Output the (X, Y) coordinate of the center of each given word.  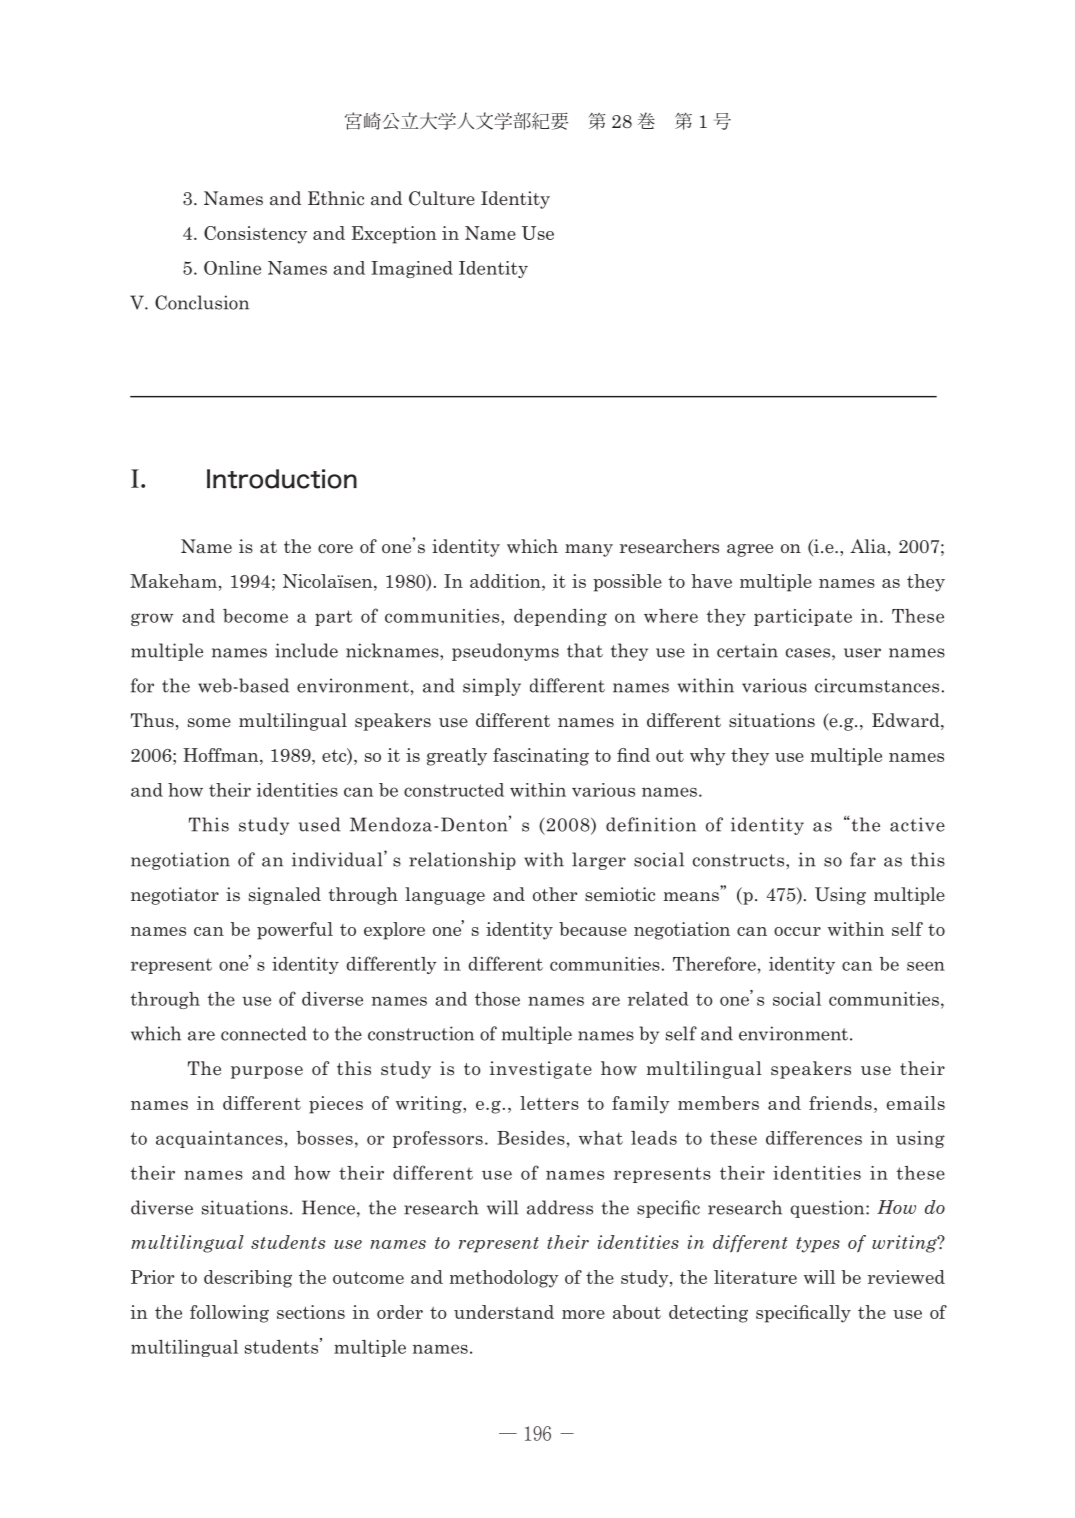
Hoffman (222, 755)
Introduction (282, 479)
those (497, 999)
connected (264, 1033)
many (589, 550)
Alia (869, 547)
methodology (504, 1279)
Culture (442, 198)
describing (248, 1279)
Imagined (412, 269)
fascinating (541, 757)
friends (840, 1103)
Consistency (255, 235)
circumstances (877, 685)
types (818, 1245)
